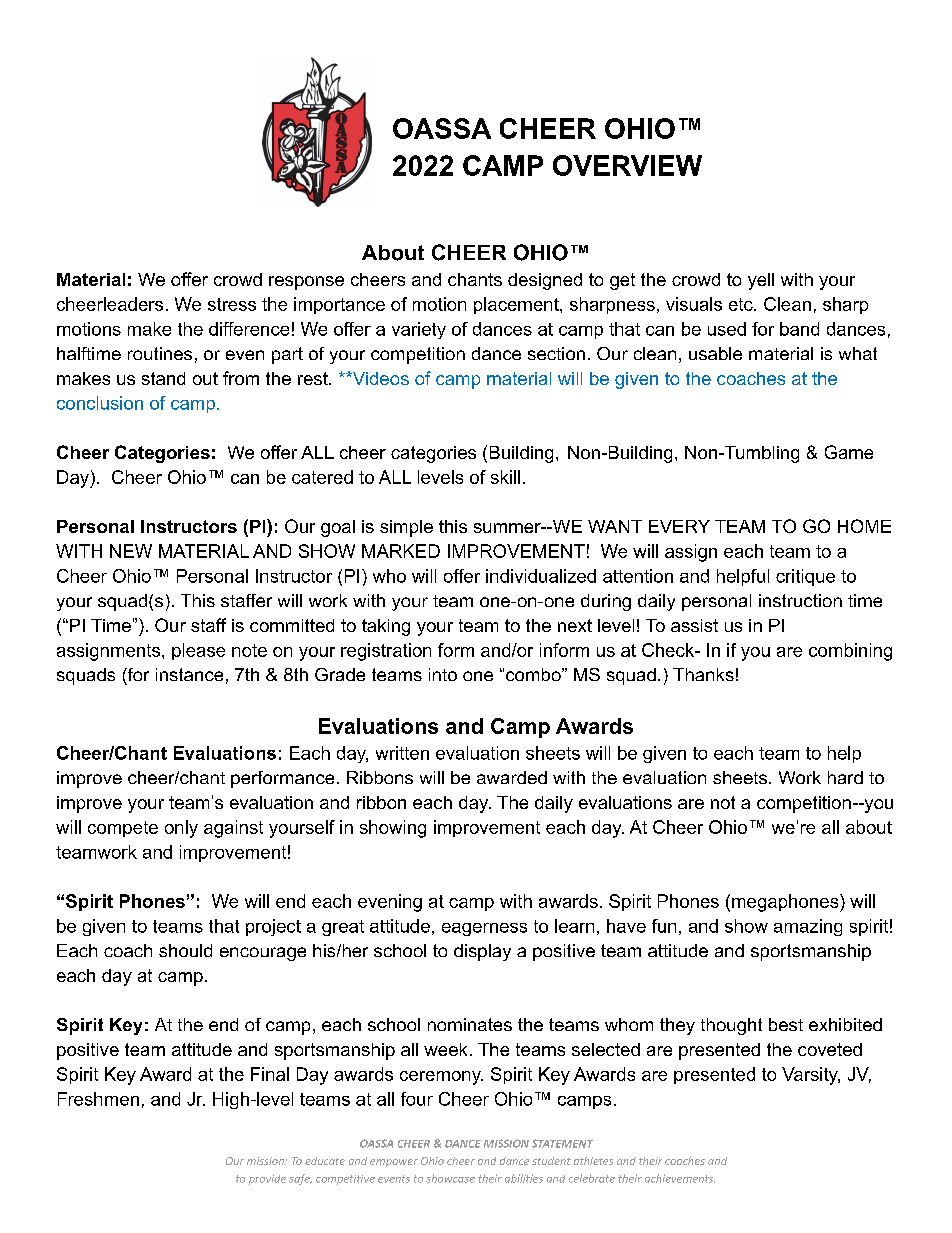 This image has height=1233, width=952. What do you see at coordinates (443, 674) in the image?
I see `into` at bounding box center [443, 674].
